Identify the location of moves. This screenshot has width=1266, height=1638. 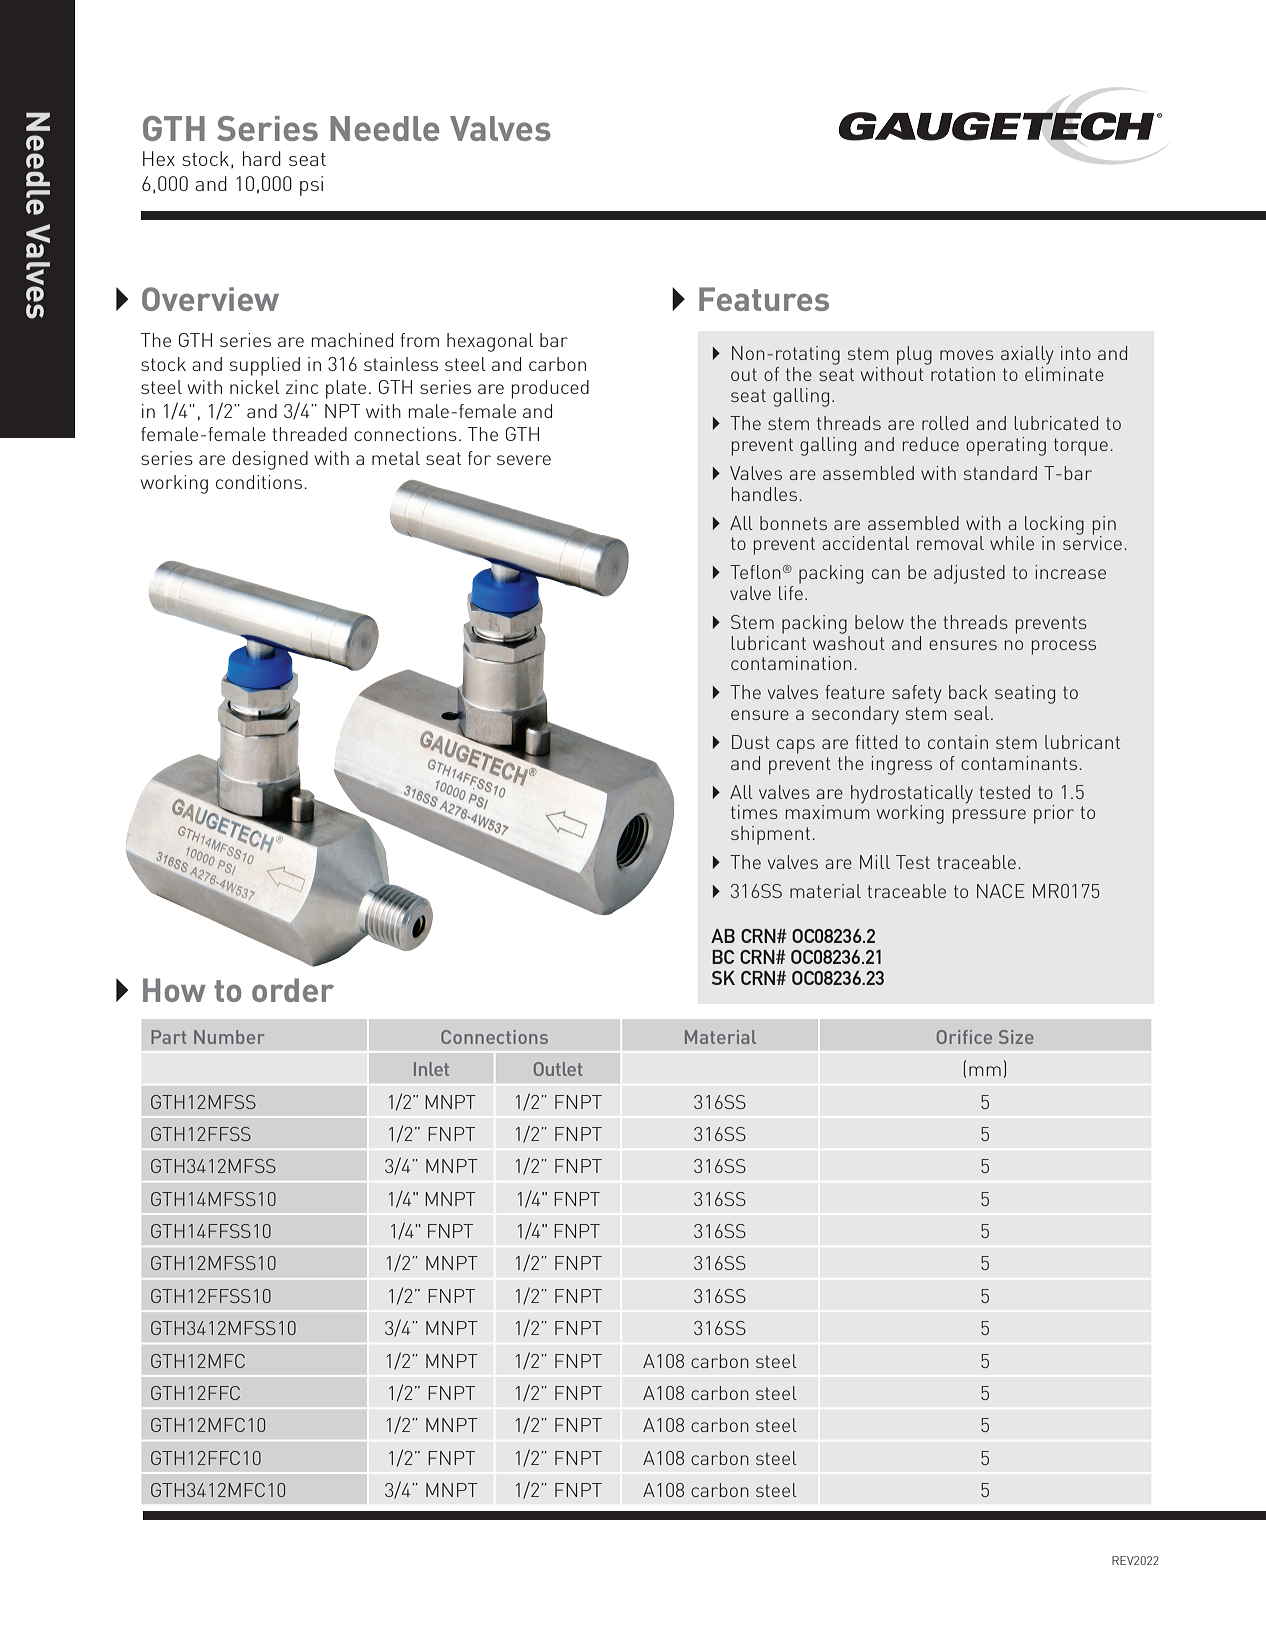
(967, 355).
